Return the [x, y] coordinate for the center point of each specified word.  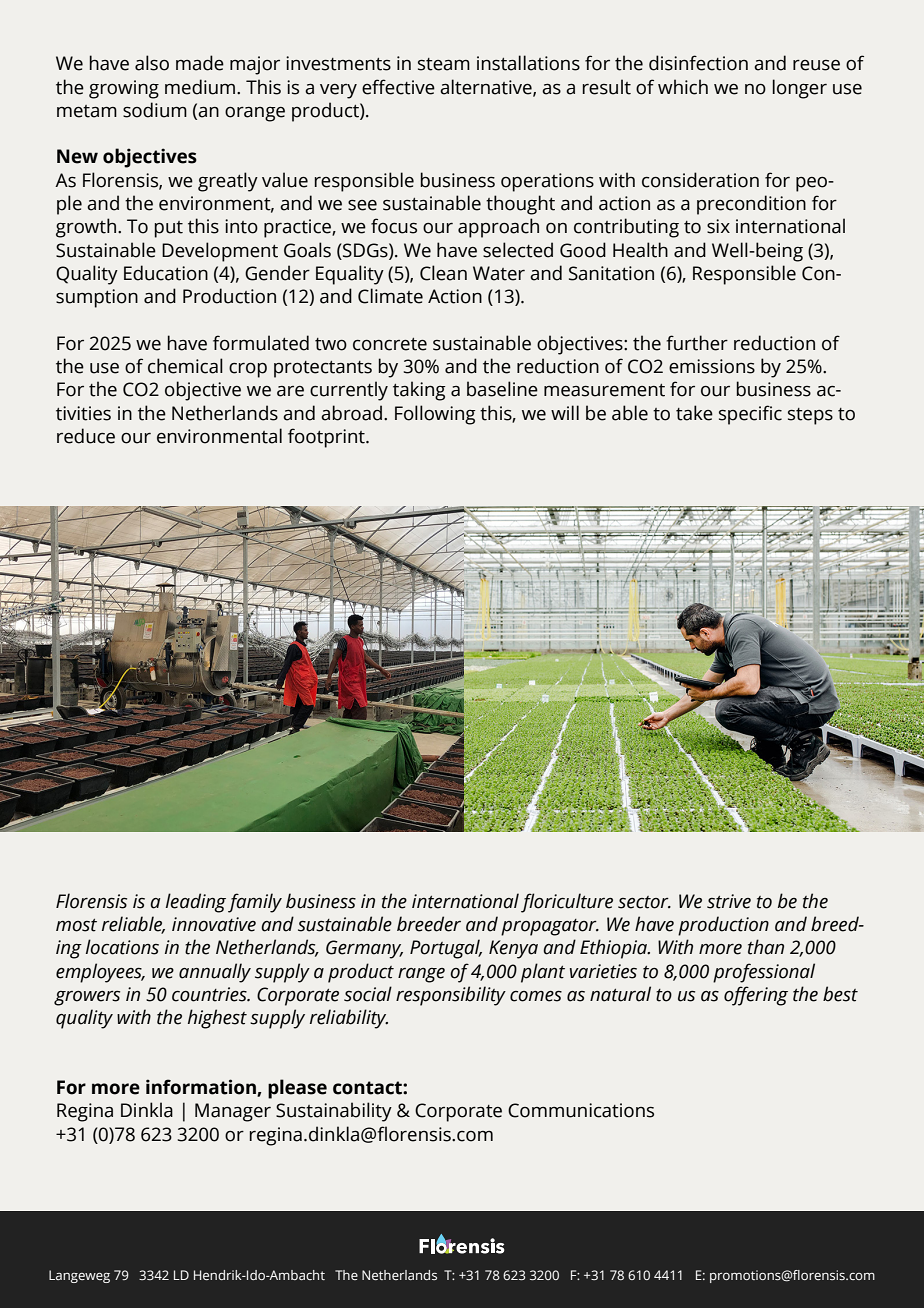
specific [750, 415]
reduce [86, 436]
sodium [155, 110]
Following [435, 415]
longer [800, 89]
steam [444, 64]
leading [196, 903]
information [202, 1088]
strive [729, 901]
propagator [550, 927]
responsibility [451, 996]
